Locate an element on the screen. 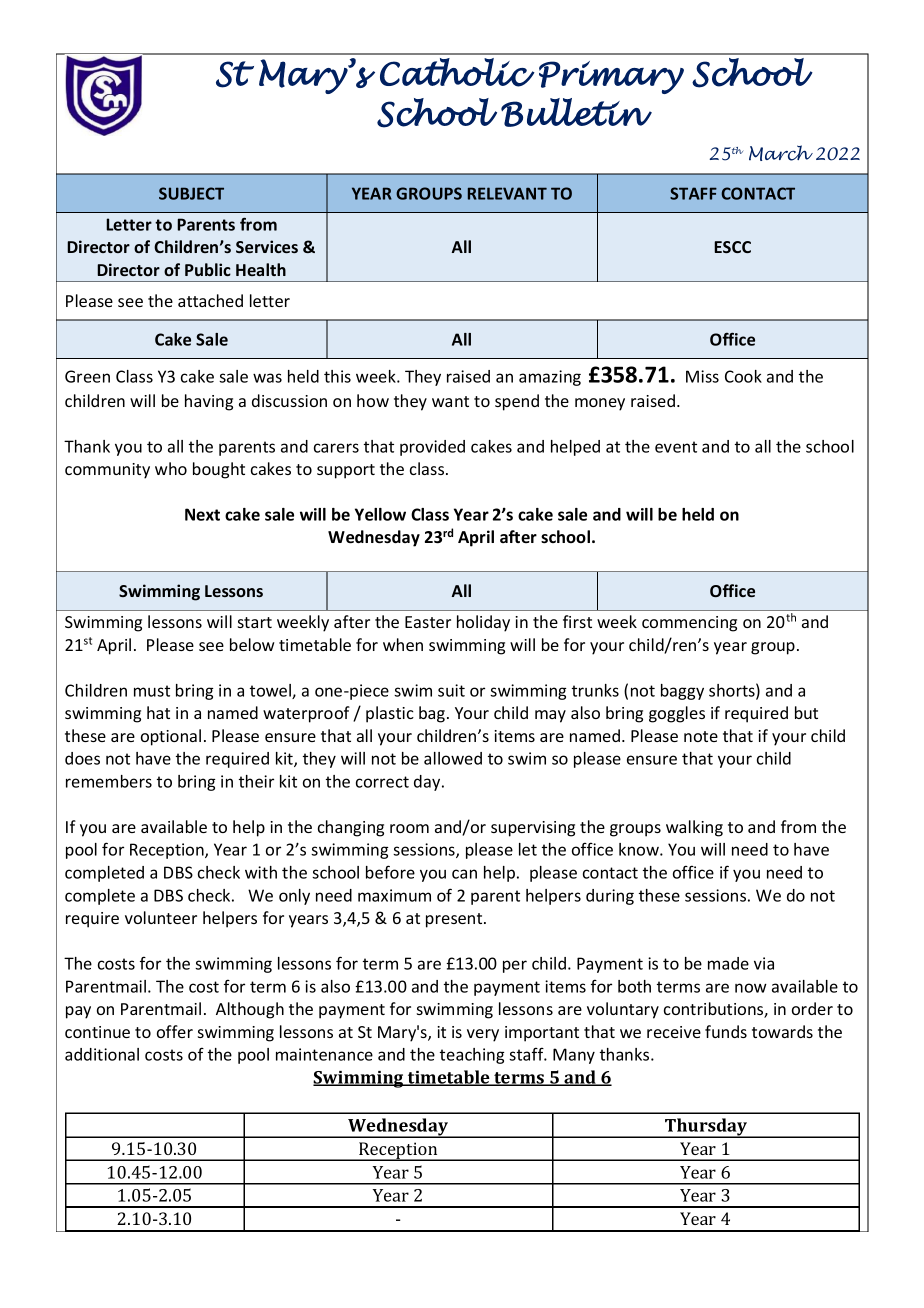  ESCC is located at coordinates (732, 247).
